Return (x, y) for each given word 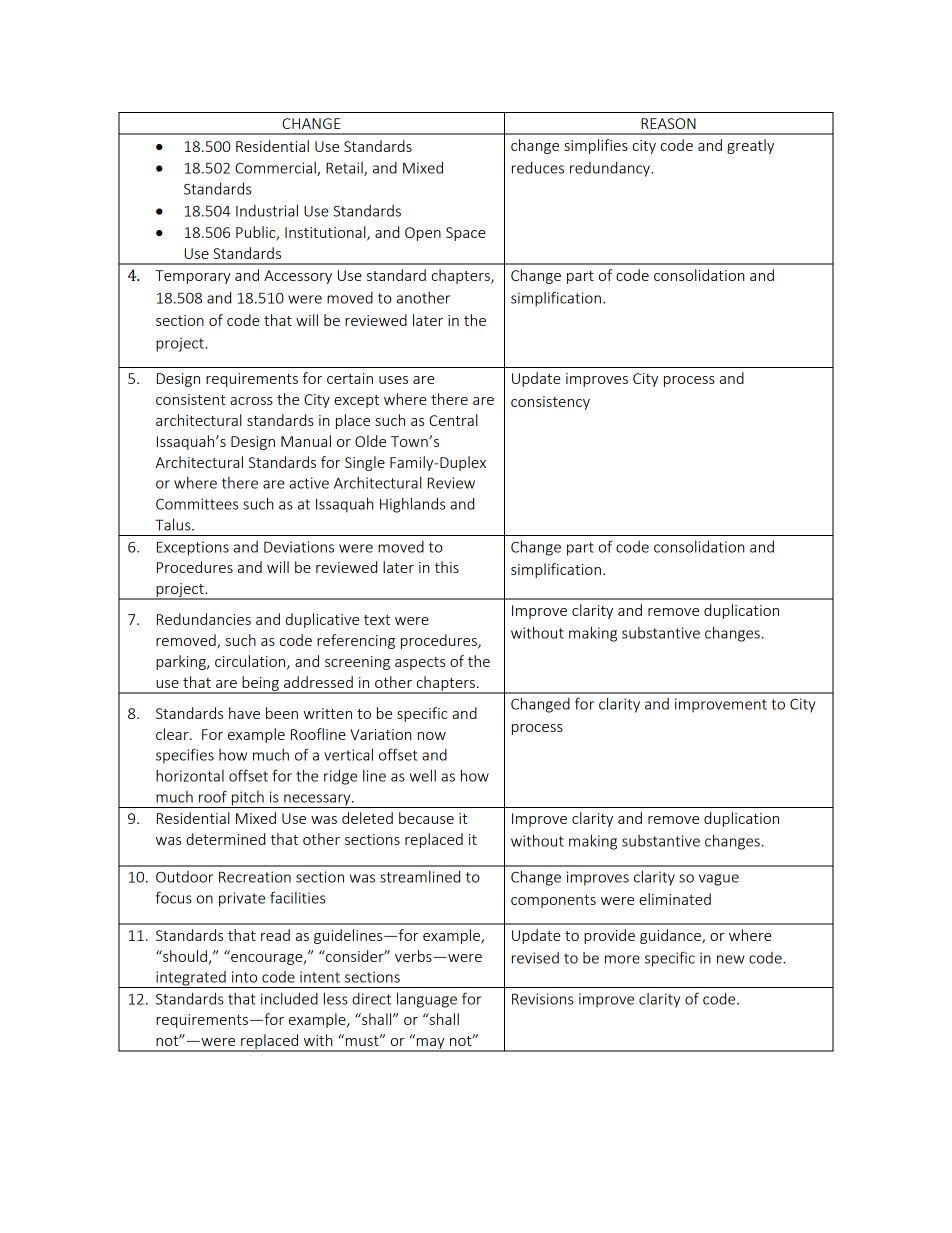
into (244, 977)
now (432, 736)
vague (719, 880)
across (251, 401)
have (244, 713)
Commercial (276, 169)
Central (453, 420)
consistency (550, 403)
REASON (668, 123)
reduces (538, 167)
